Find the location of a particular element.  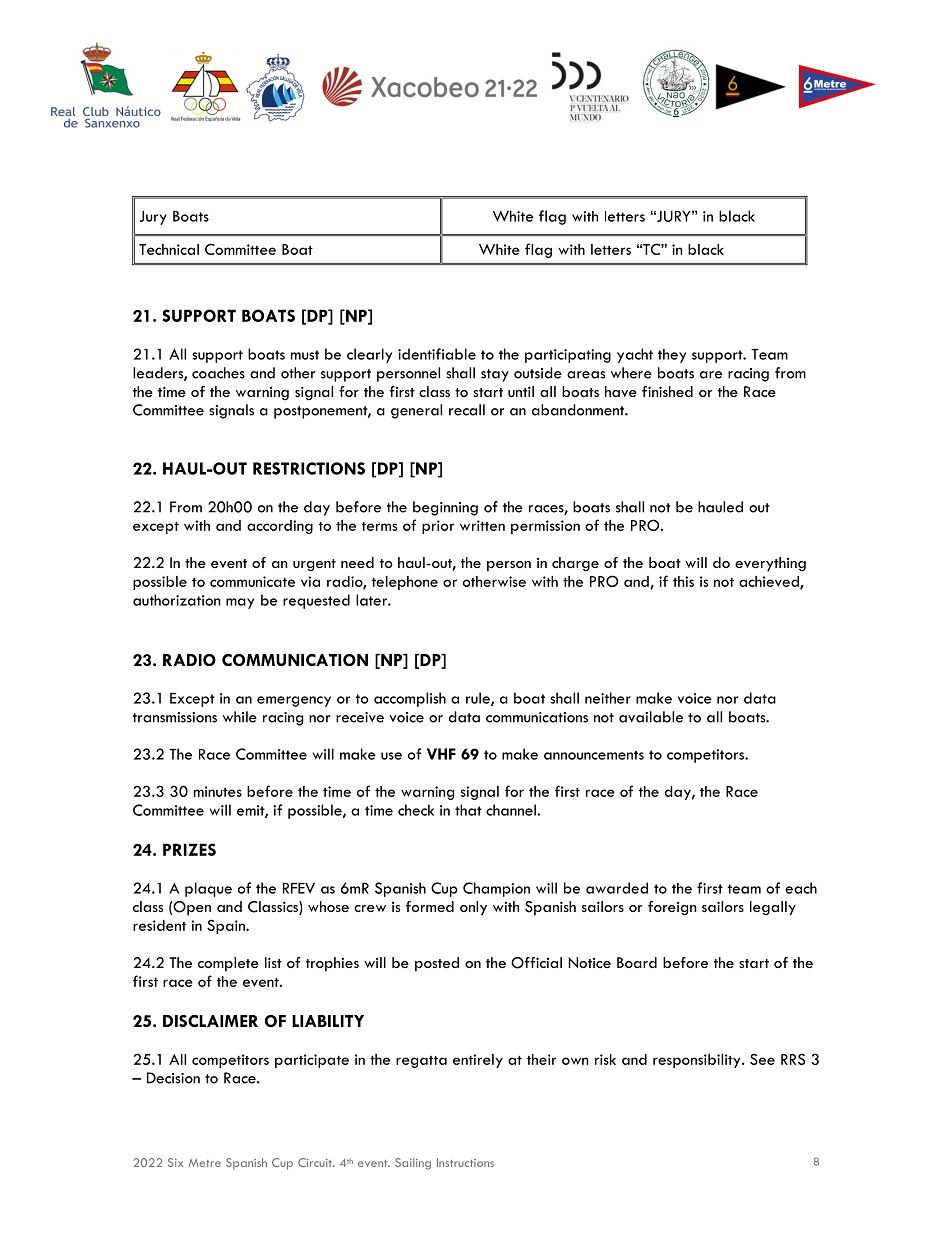

everything is located at coordinates (770, 564).
